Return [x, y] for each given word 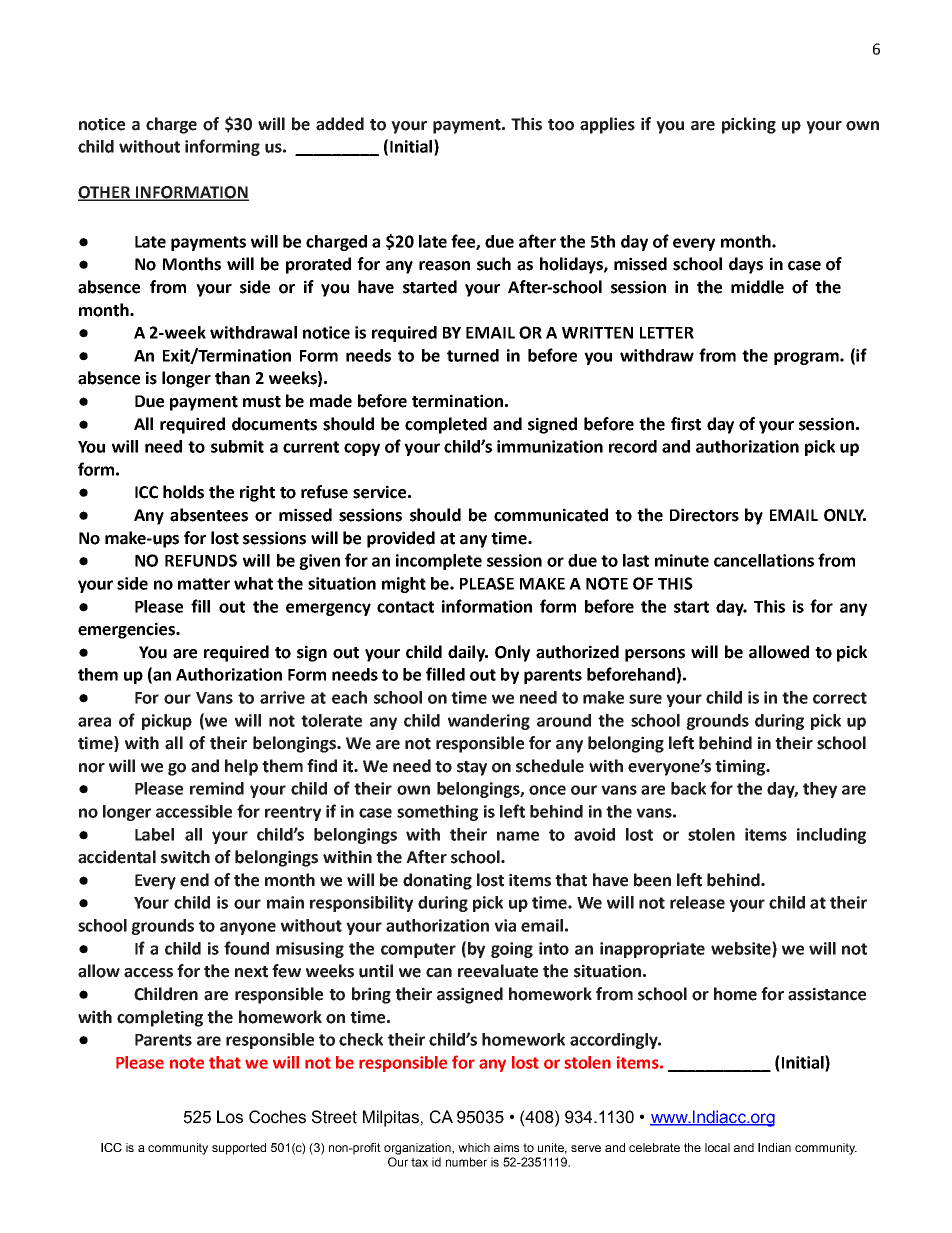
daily [467, 653]
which [474, 1147]
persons [655, 655]
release [697, 902]
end [194, 880]
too [561, 125]
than [232, 378]
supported [239, 1149]
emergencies [127, 630]
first [686, 424]
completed [446, 425]
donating [437, 881]
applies [607, 125]
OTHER [105, 193]
